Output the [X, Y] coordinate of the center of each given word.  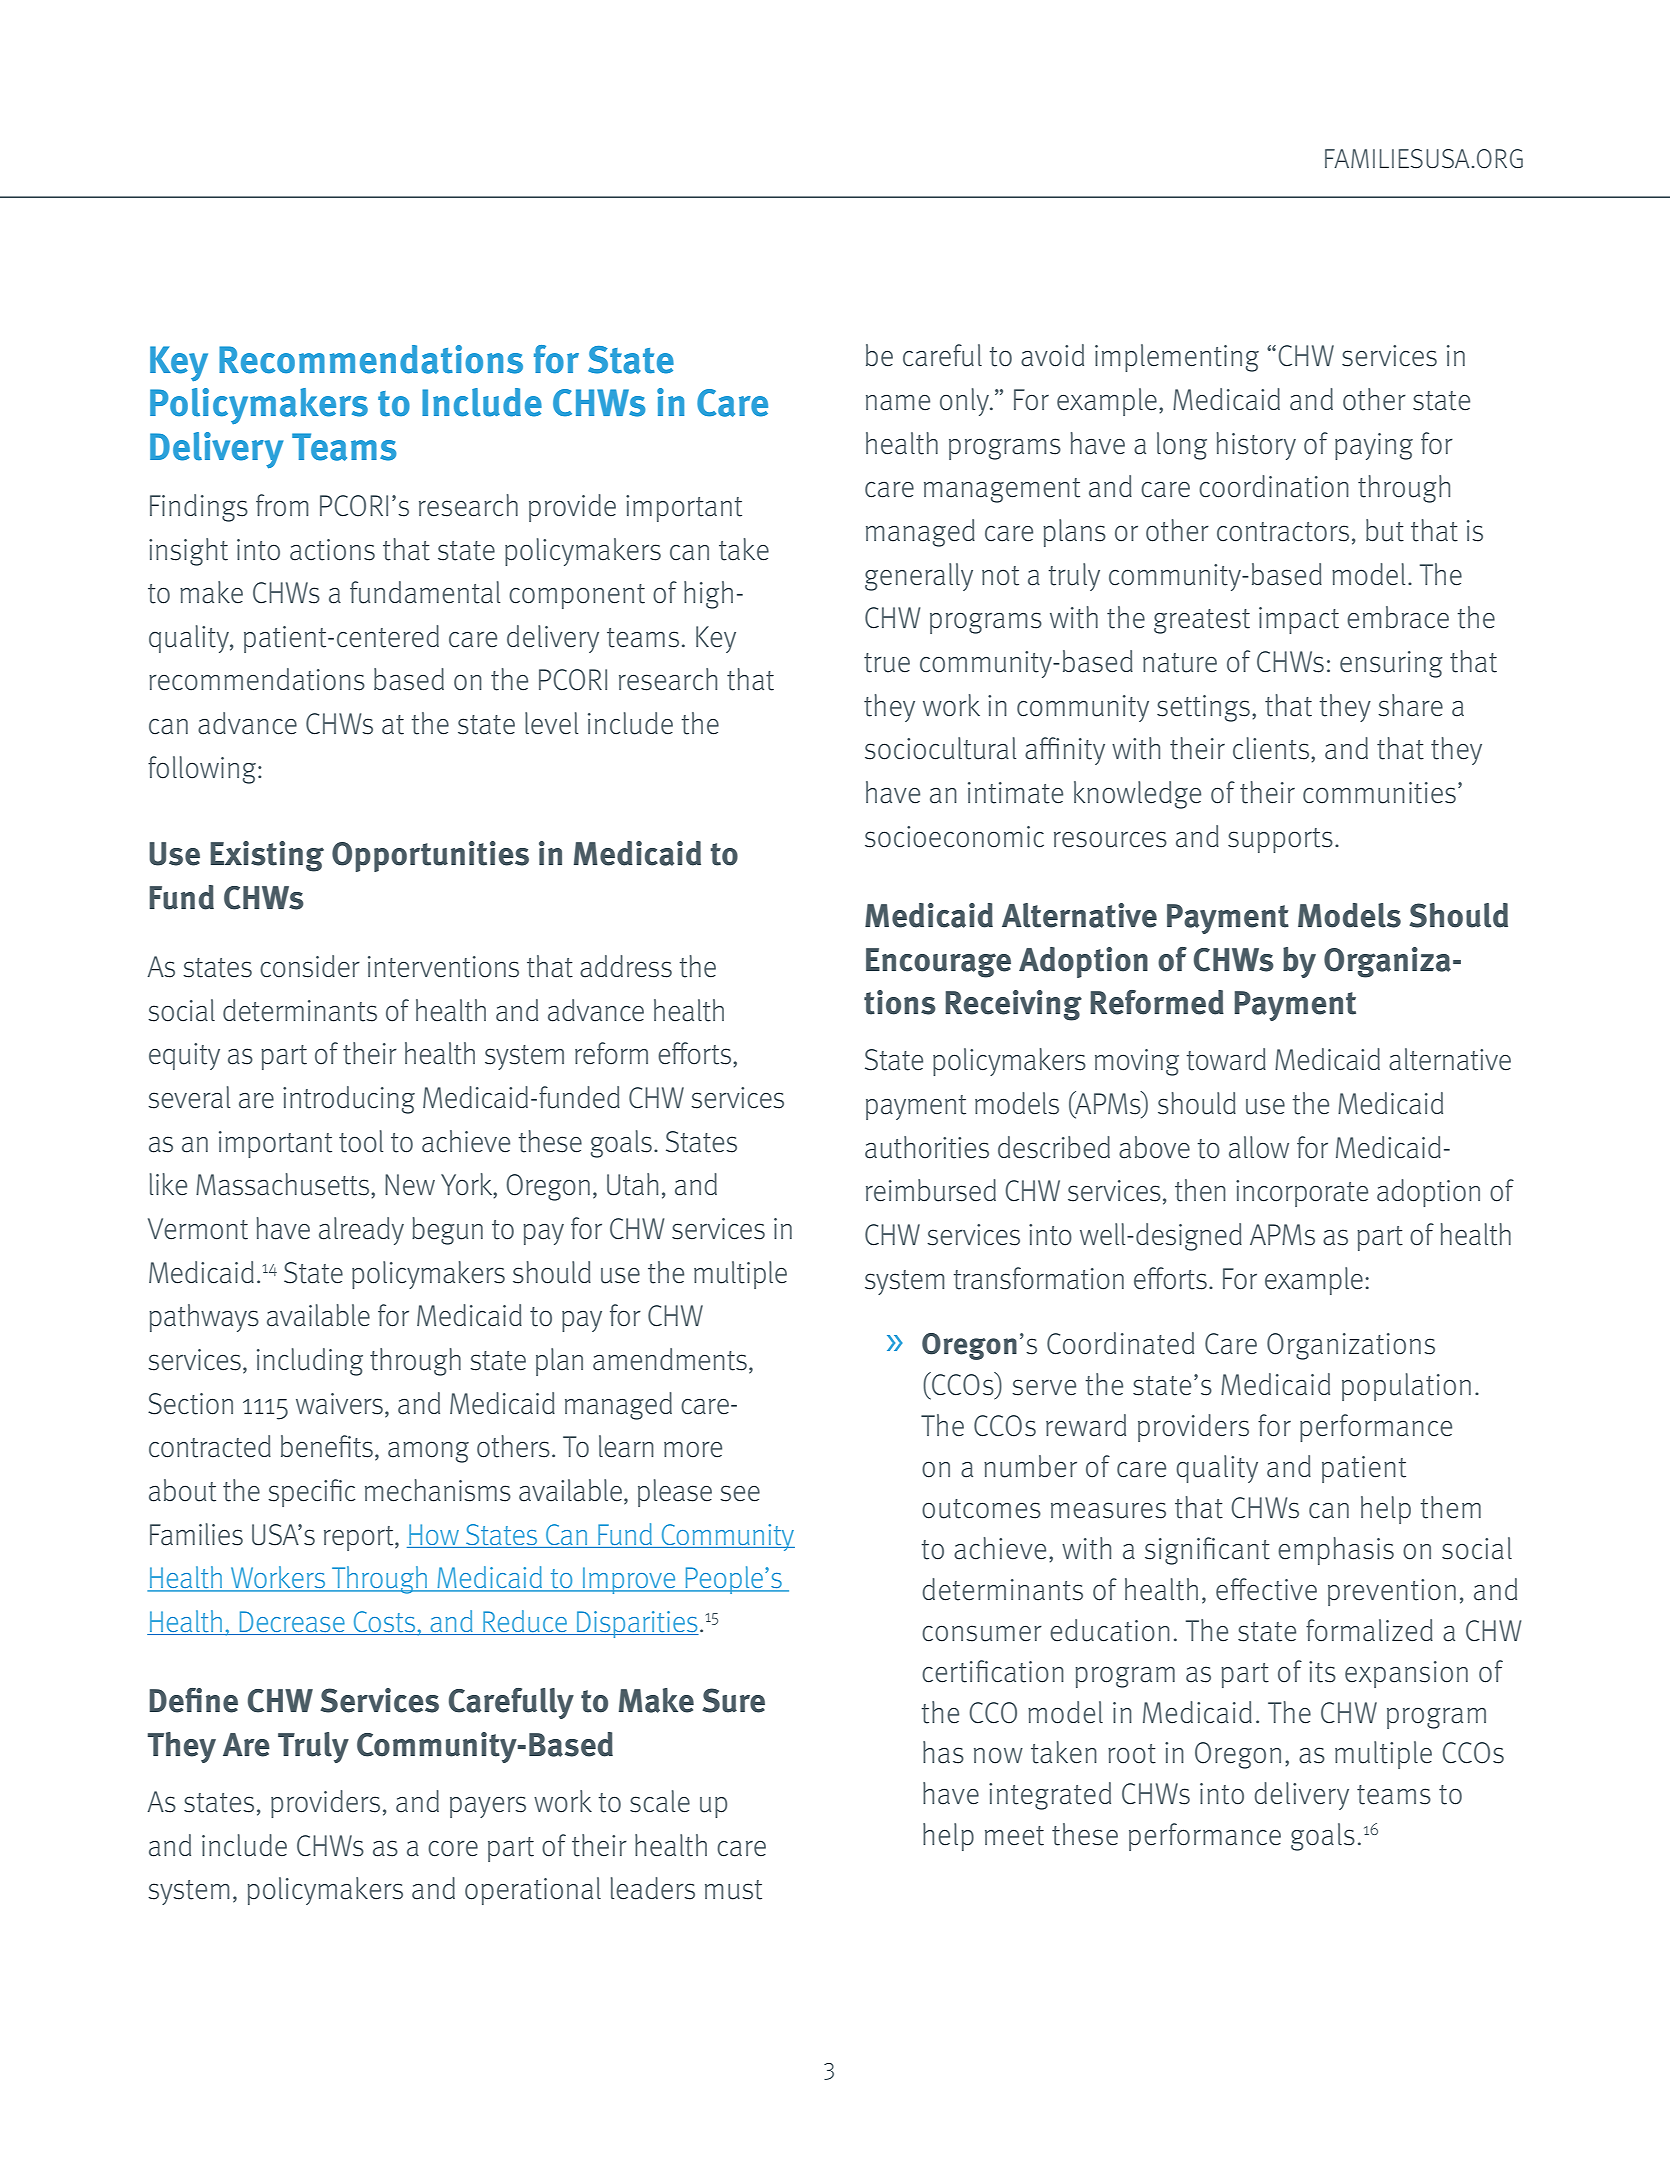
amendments [670, 1359]
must [733, 1890]
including [310, 1362]
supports [1280, 840]
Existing [267, 856]
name [898, 403]
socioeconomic [954, 837]
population [1406, 1387]
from [282, 505]
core [453, 1848]
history [1256, 446]
